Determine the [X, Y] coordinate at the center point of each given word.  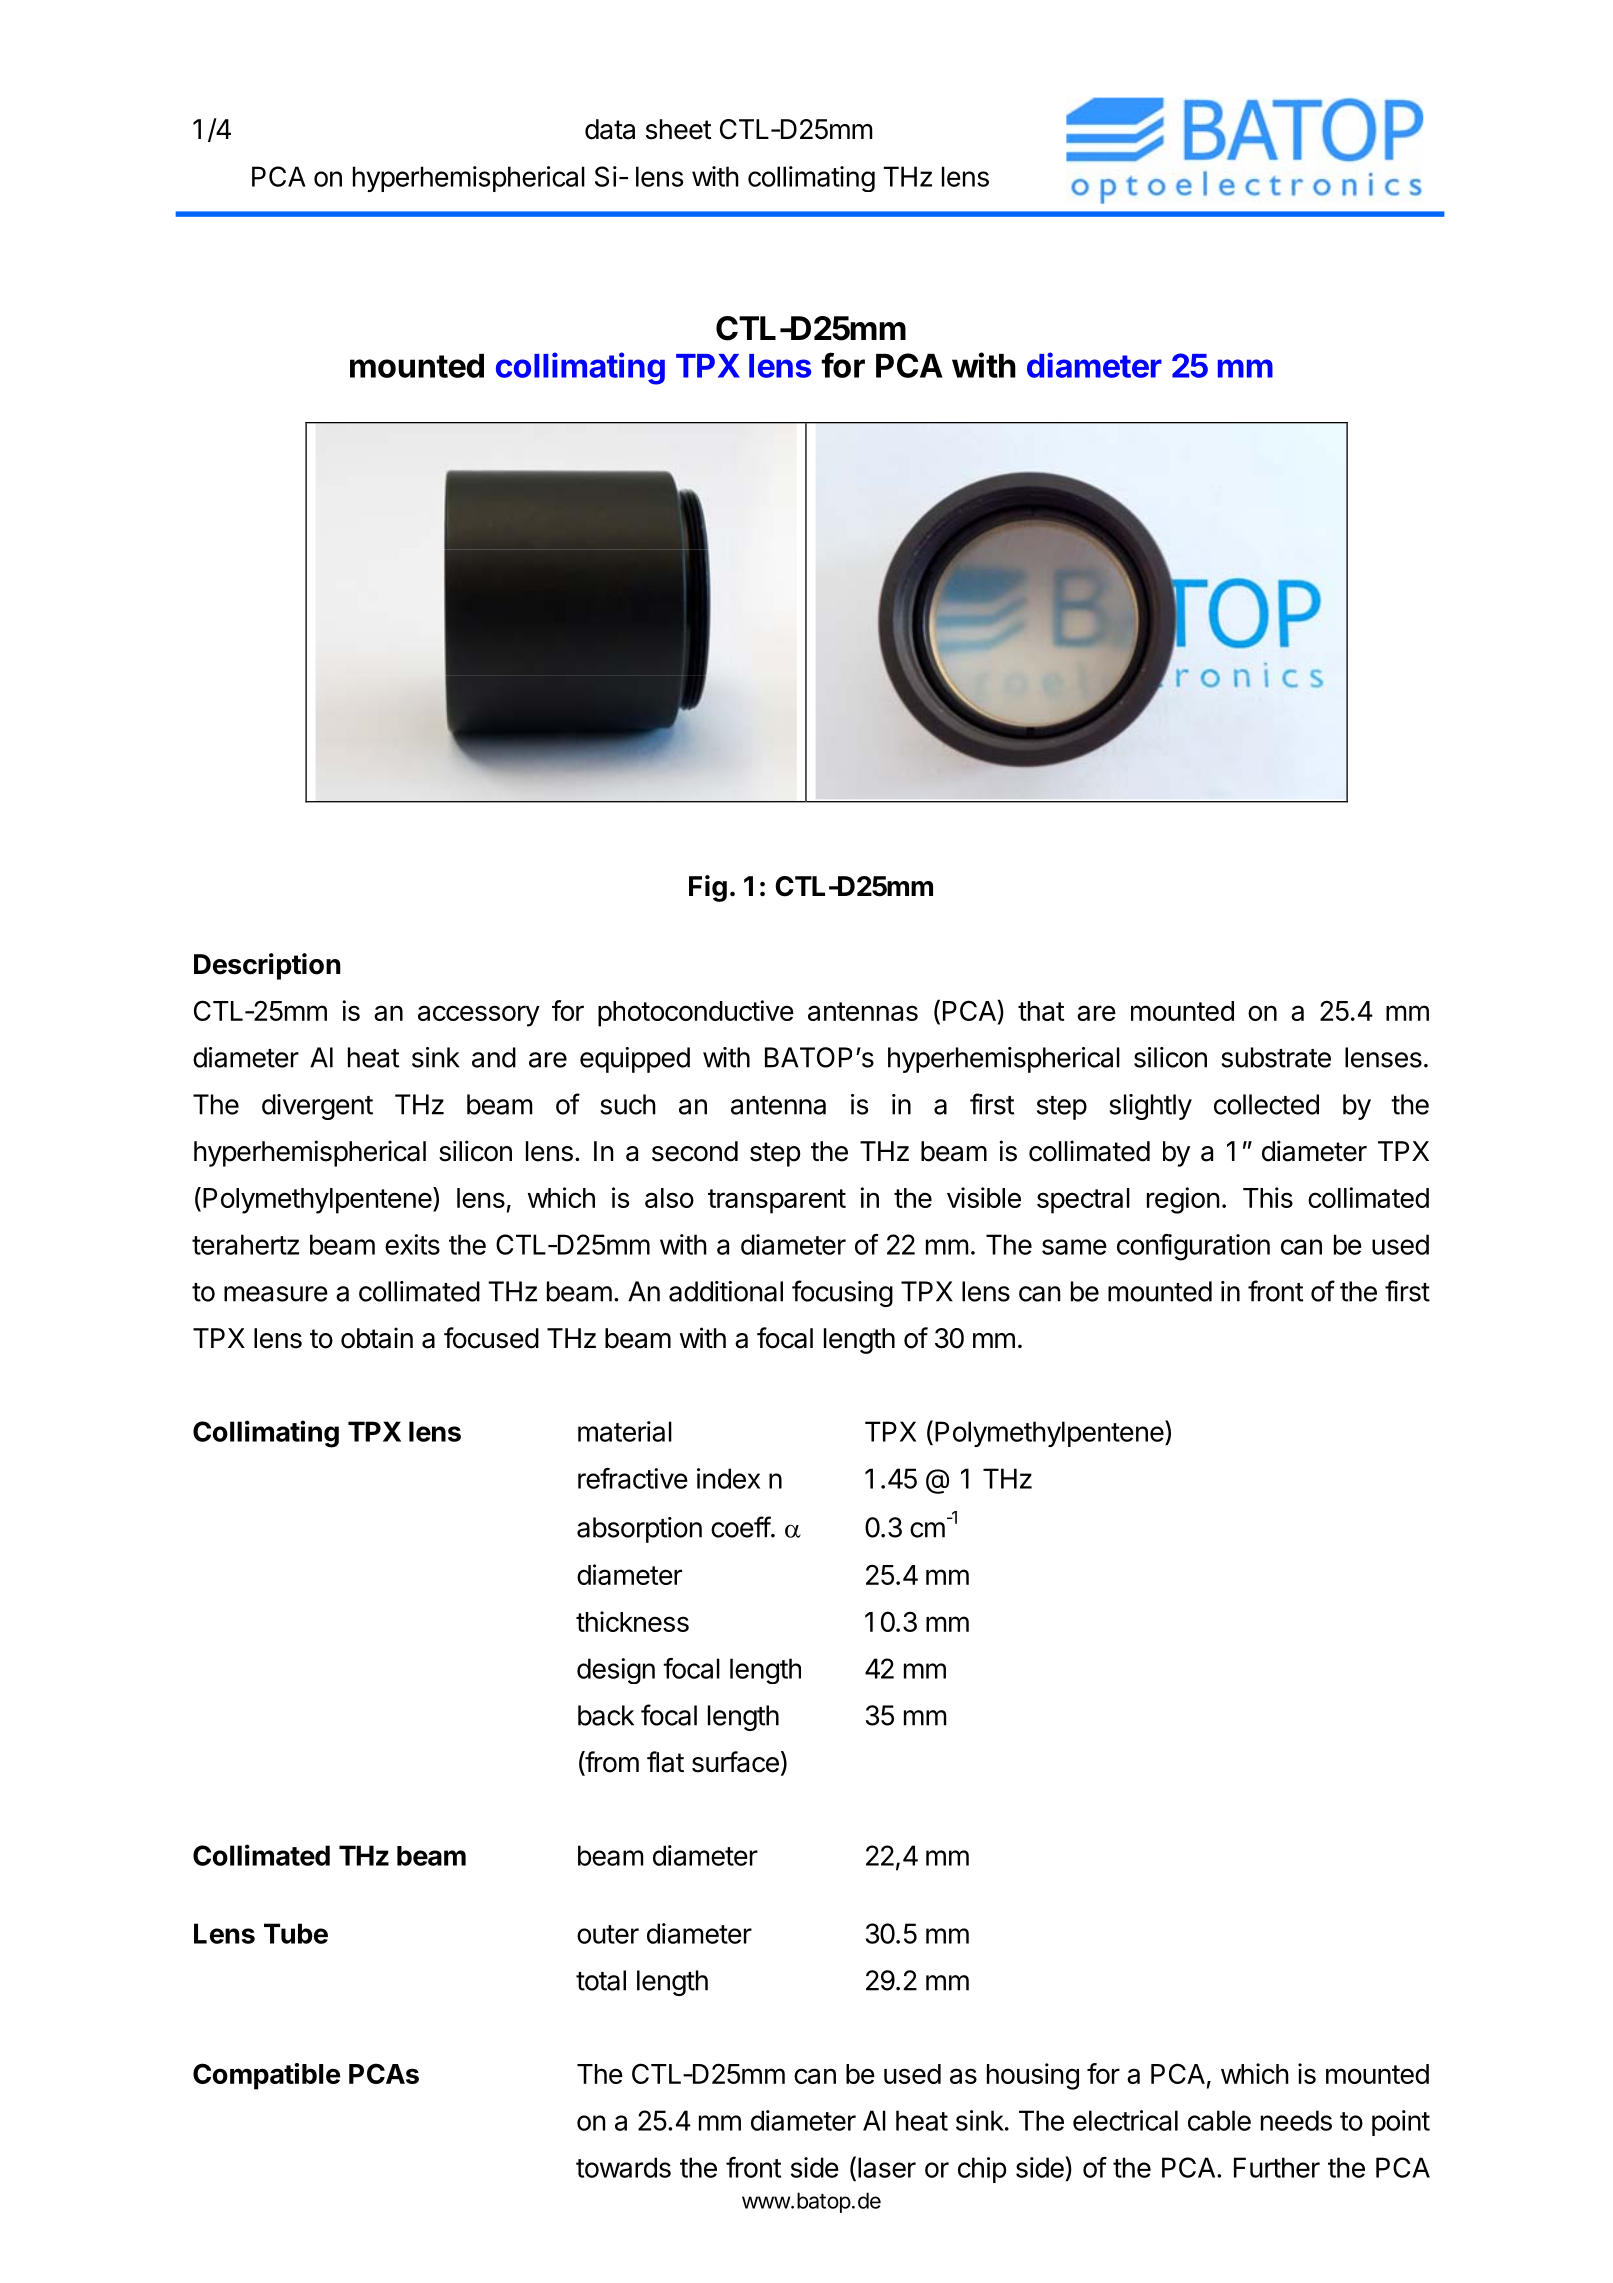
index [728, 1478]
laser [887, 2167]
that [1041, 1011]
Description [267, 966]
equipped [635, 1060]
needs [1296, 2120]
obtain [377, 1338]
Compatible [266, 2076]
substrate [1276, 1057]
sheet [679, 129]
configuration [1193, 1247]
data [610, 129]
